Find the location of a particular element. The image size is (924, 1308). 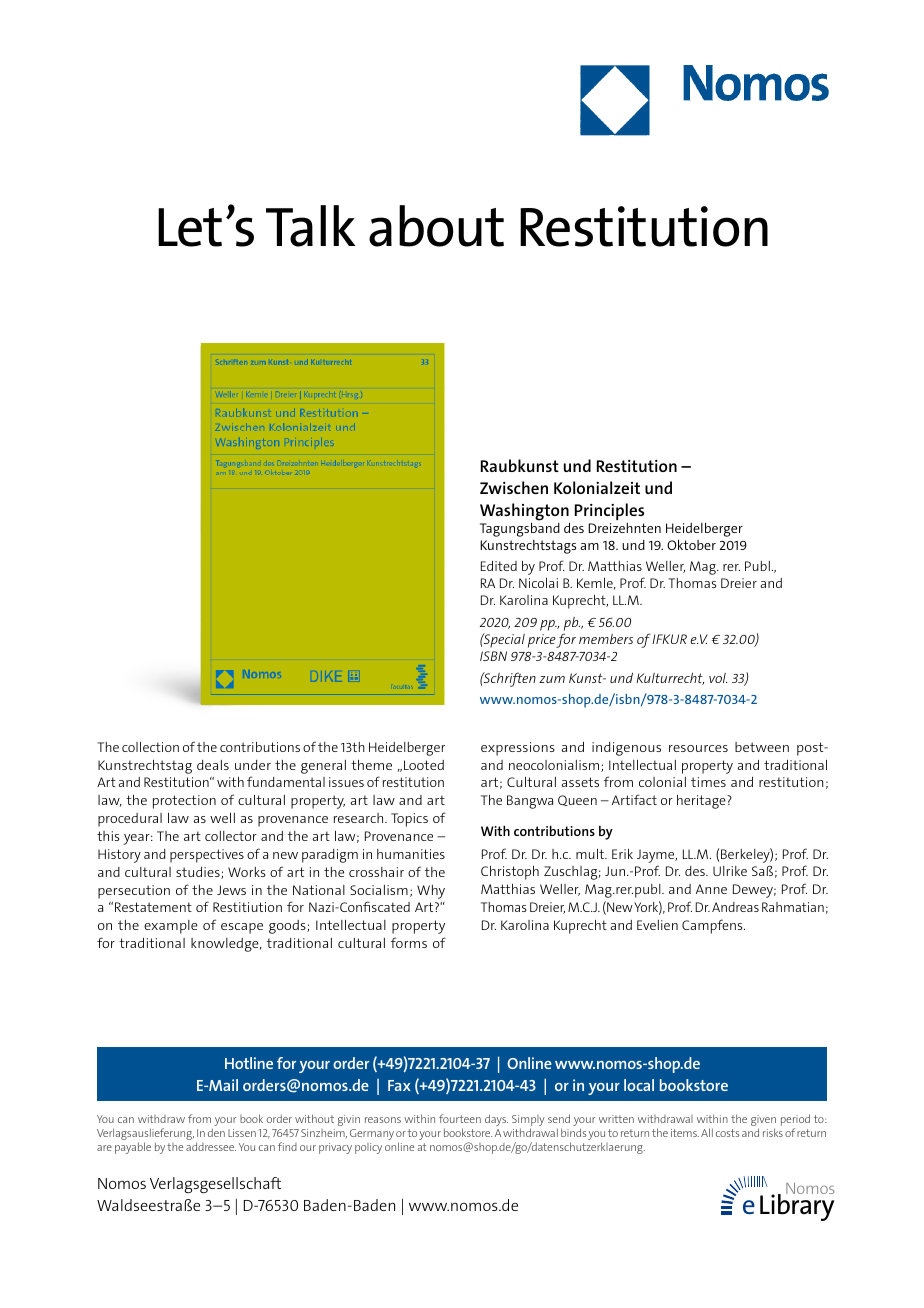

addressee is located at coordinates (211, 1146).
